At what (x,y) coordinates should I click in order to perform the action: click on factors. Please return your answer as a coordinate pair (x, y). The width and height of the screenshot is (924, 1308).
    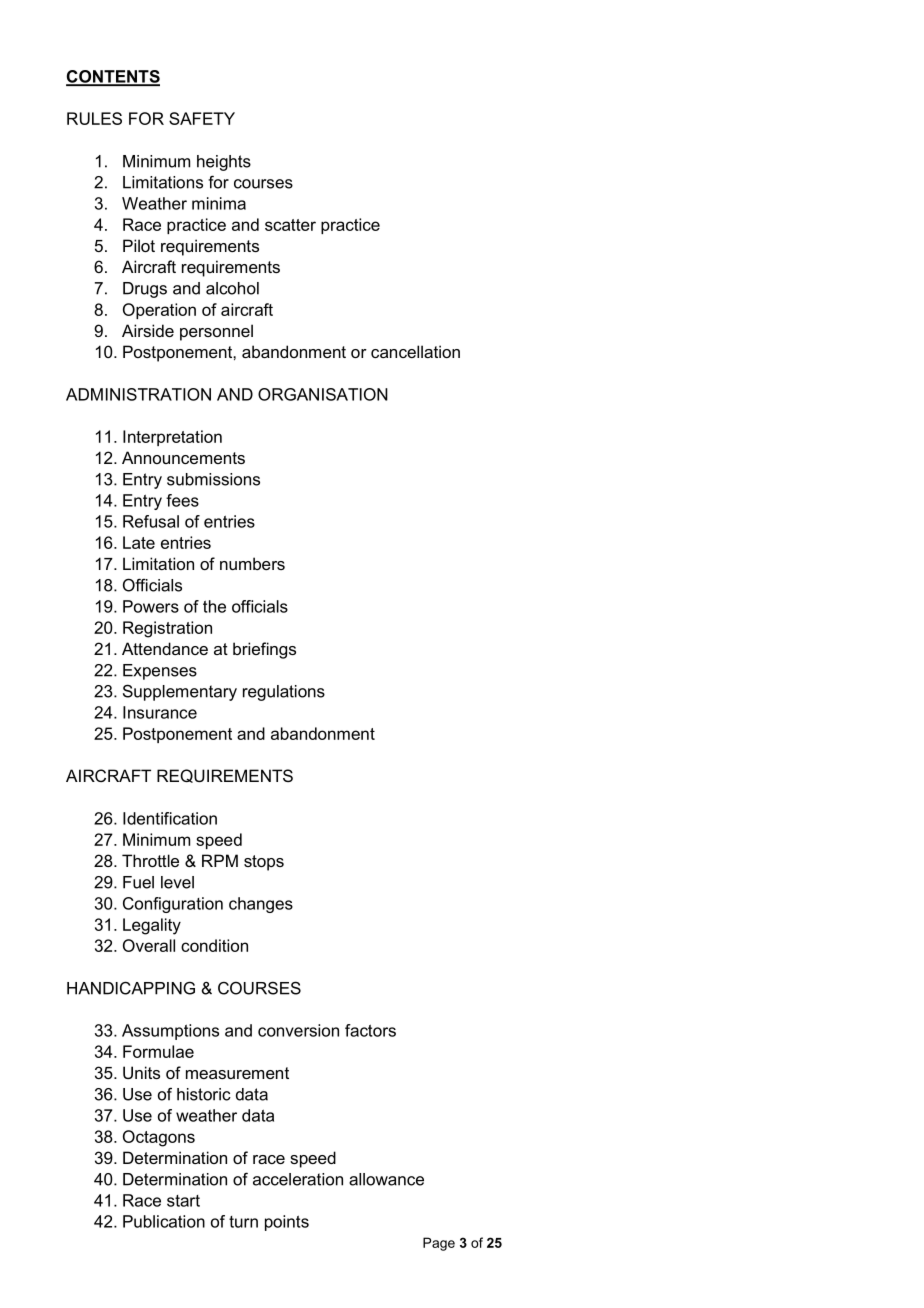
    Looking at the image, I should click on (370, 1030).
